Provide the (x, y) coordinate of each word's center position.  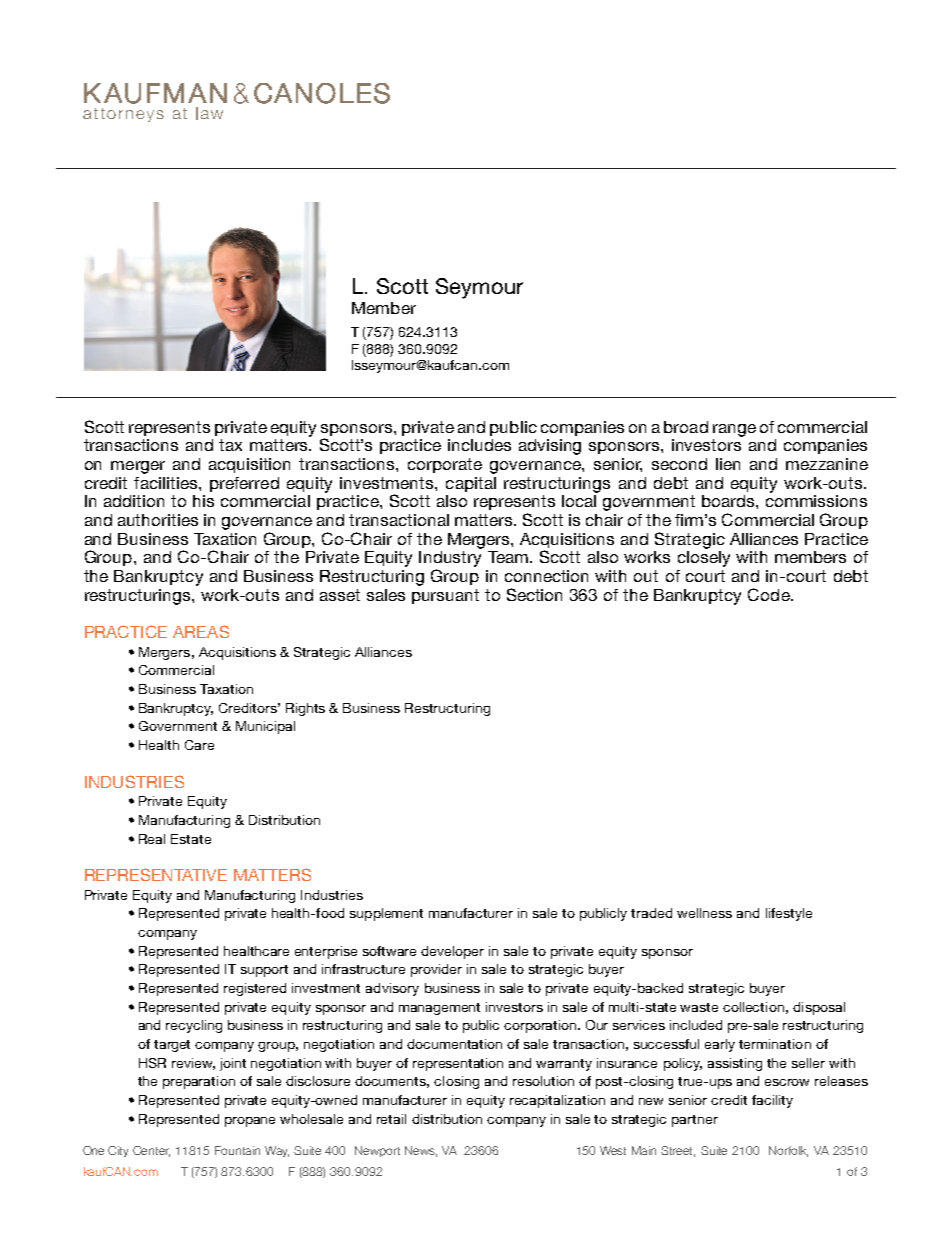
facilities (167, 483)
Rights (305, 709)
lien (728, 464)
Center (151, 1151)
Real (152, 839)
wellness (704, 913)
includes (479, 445)
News (421, 1151)
